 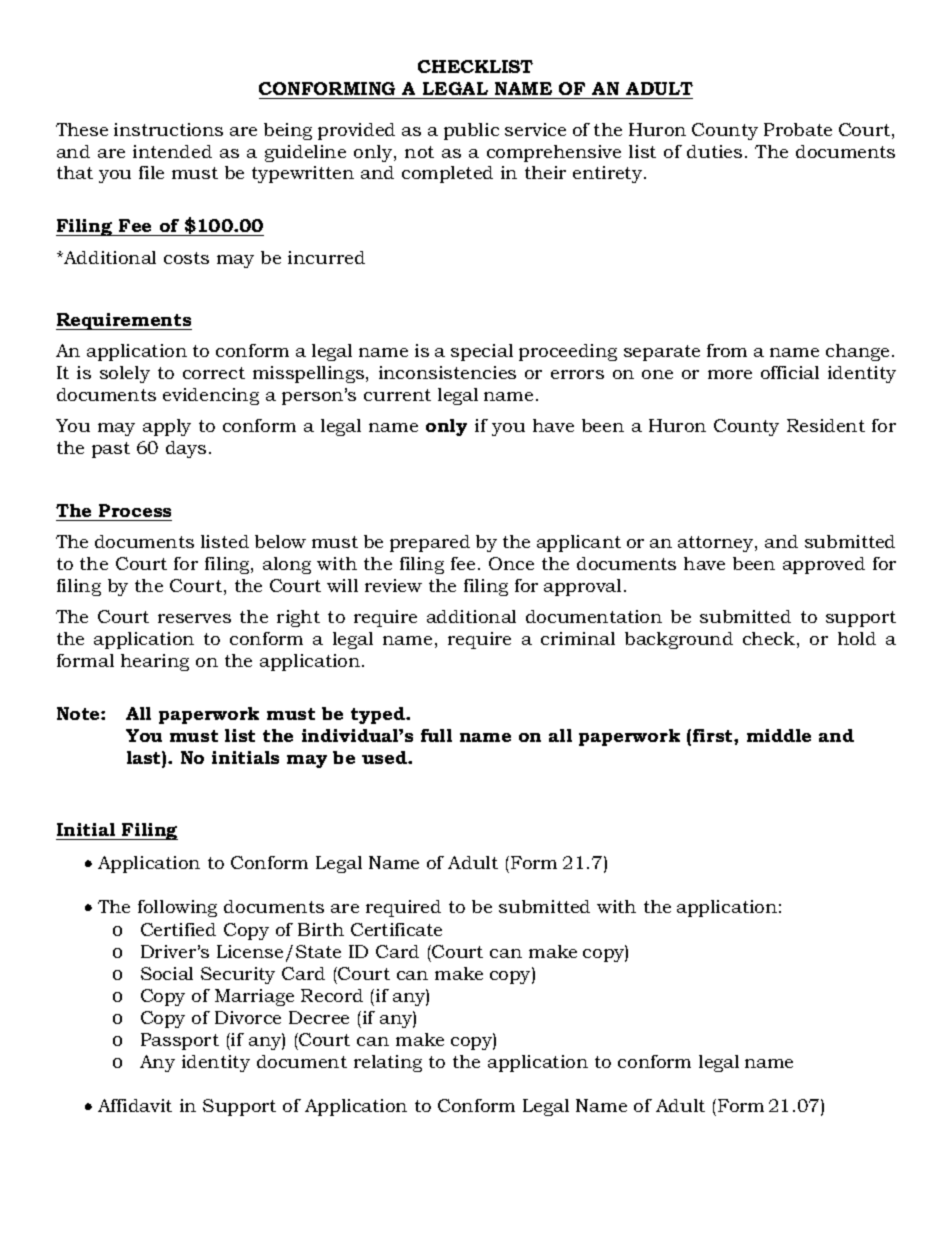 I want to click on current, so click(x=397, y=395).
